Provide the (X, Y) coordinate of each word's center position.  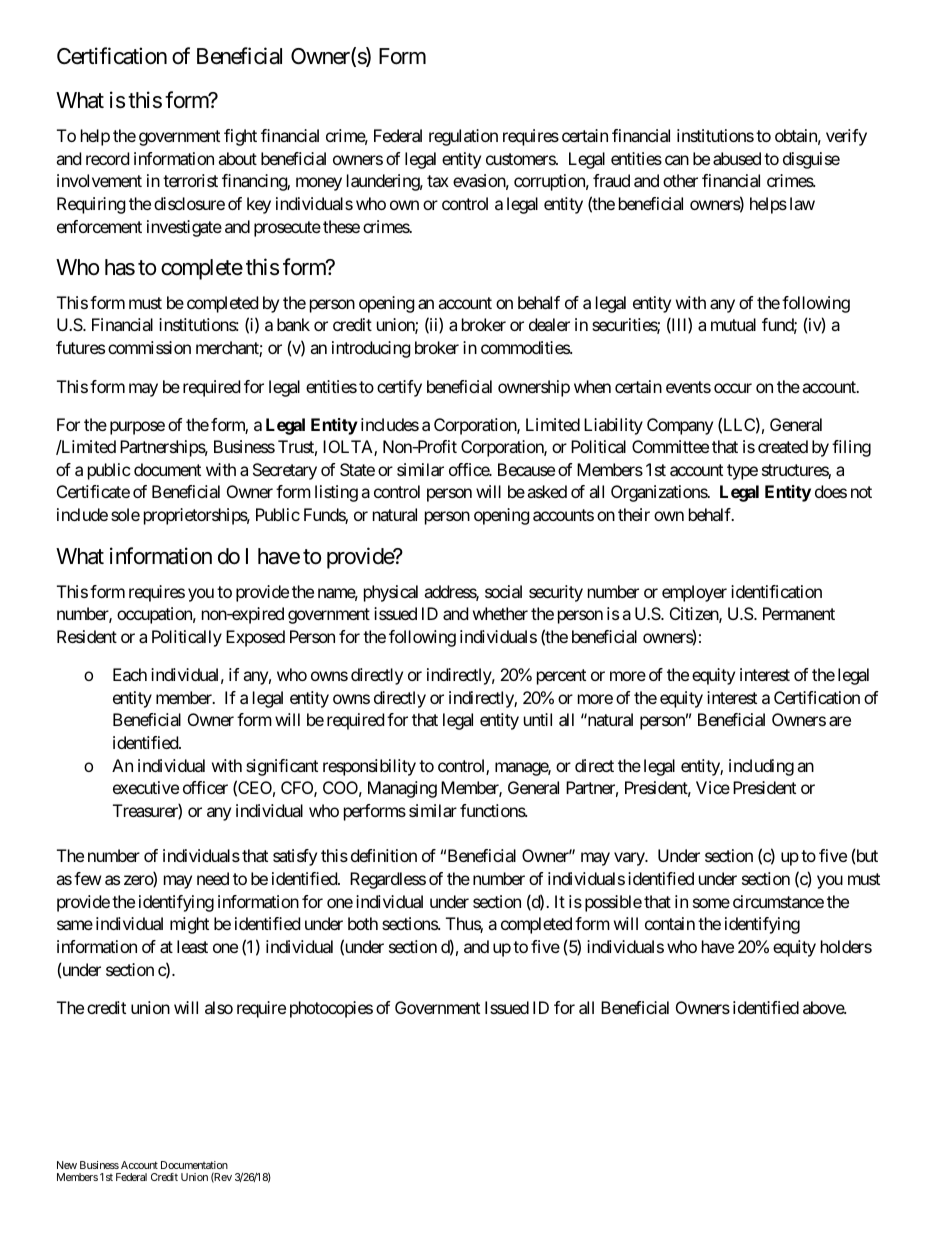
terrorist (190, 180)
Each (130, 674)
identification (776, 591)
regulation (463, 137)
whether (500, 613)
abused (737, 158)
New (67, 1165)
